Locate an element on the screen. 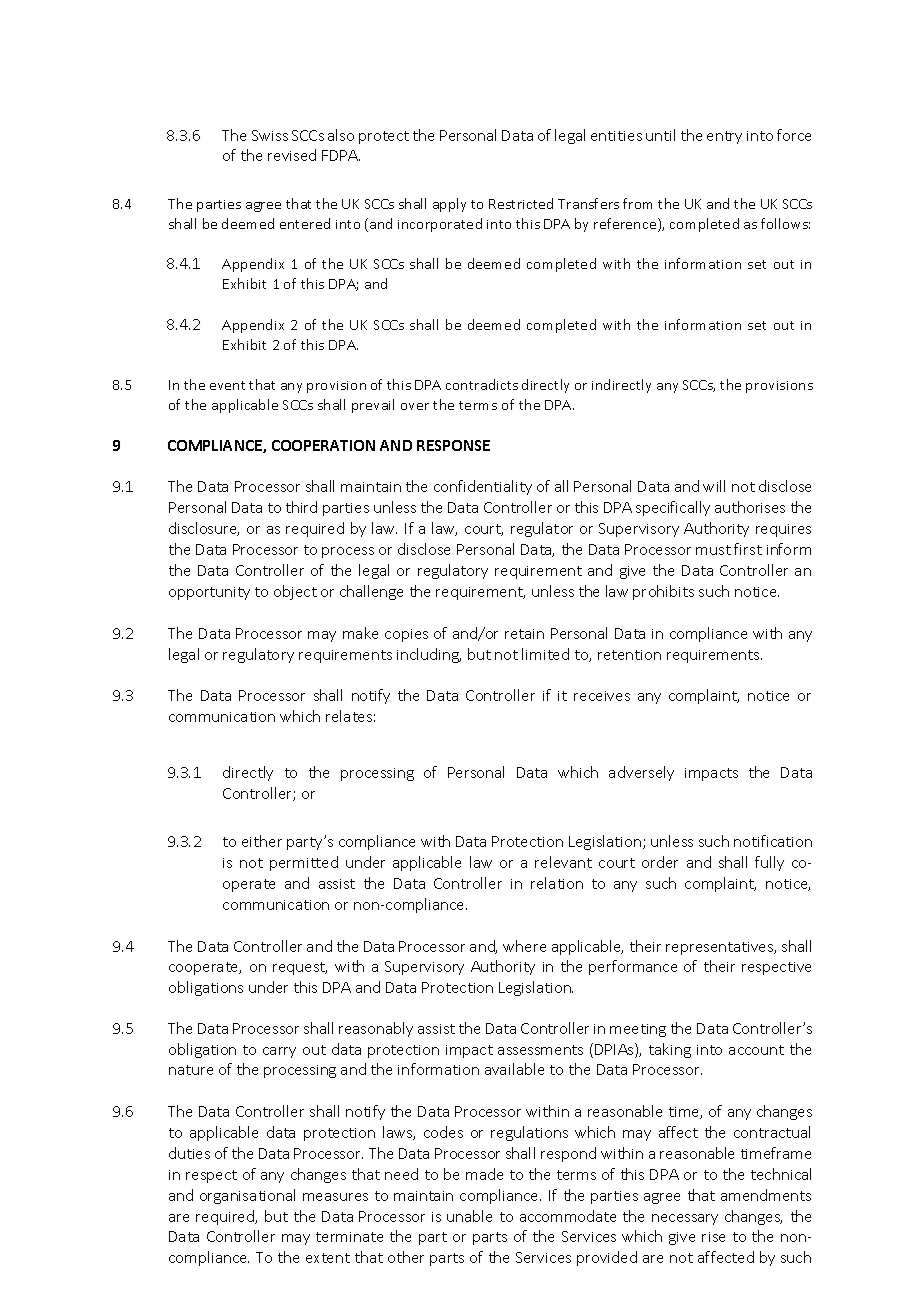 The image size is (924, 1308). organisational is located at coordinates (247, 1196).
